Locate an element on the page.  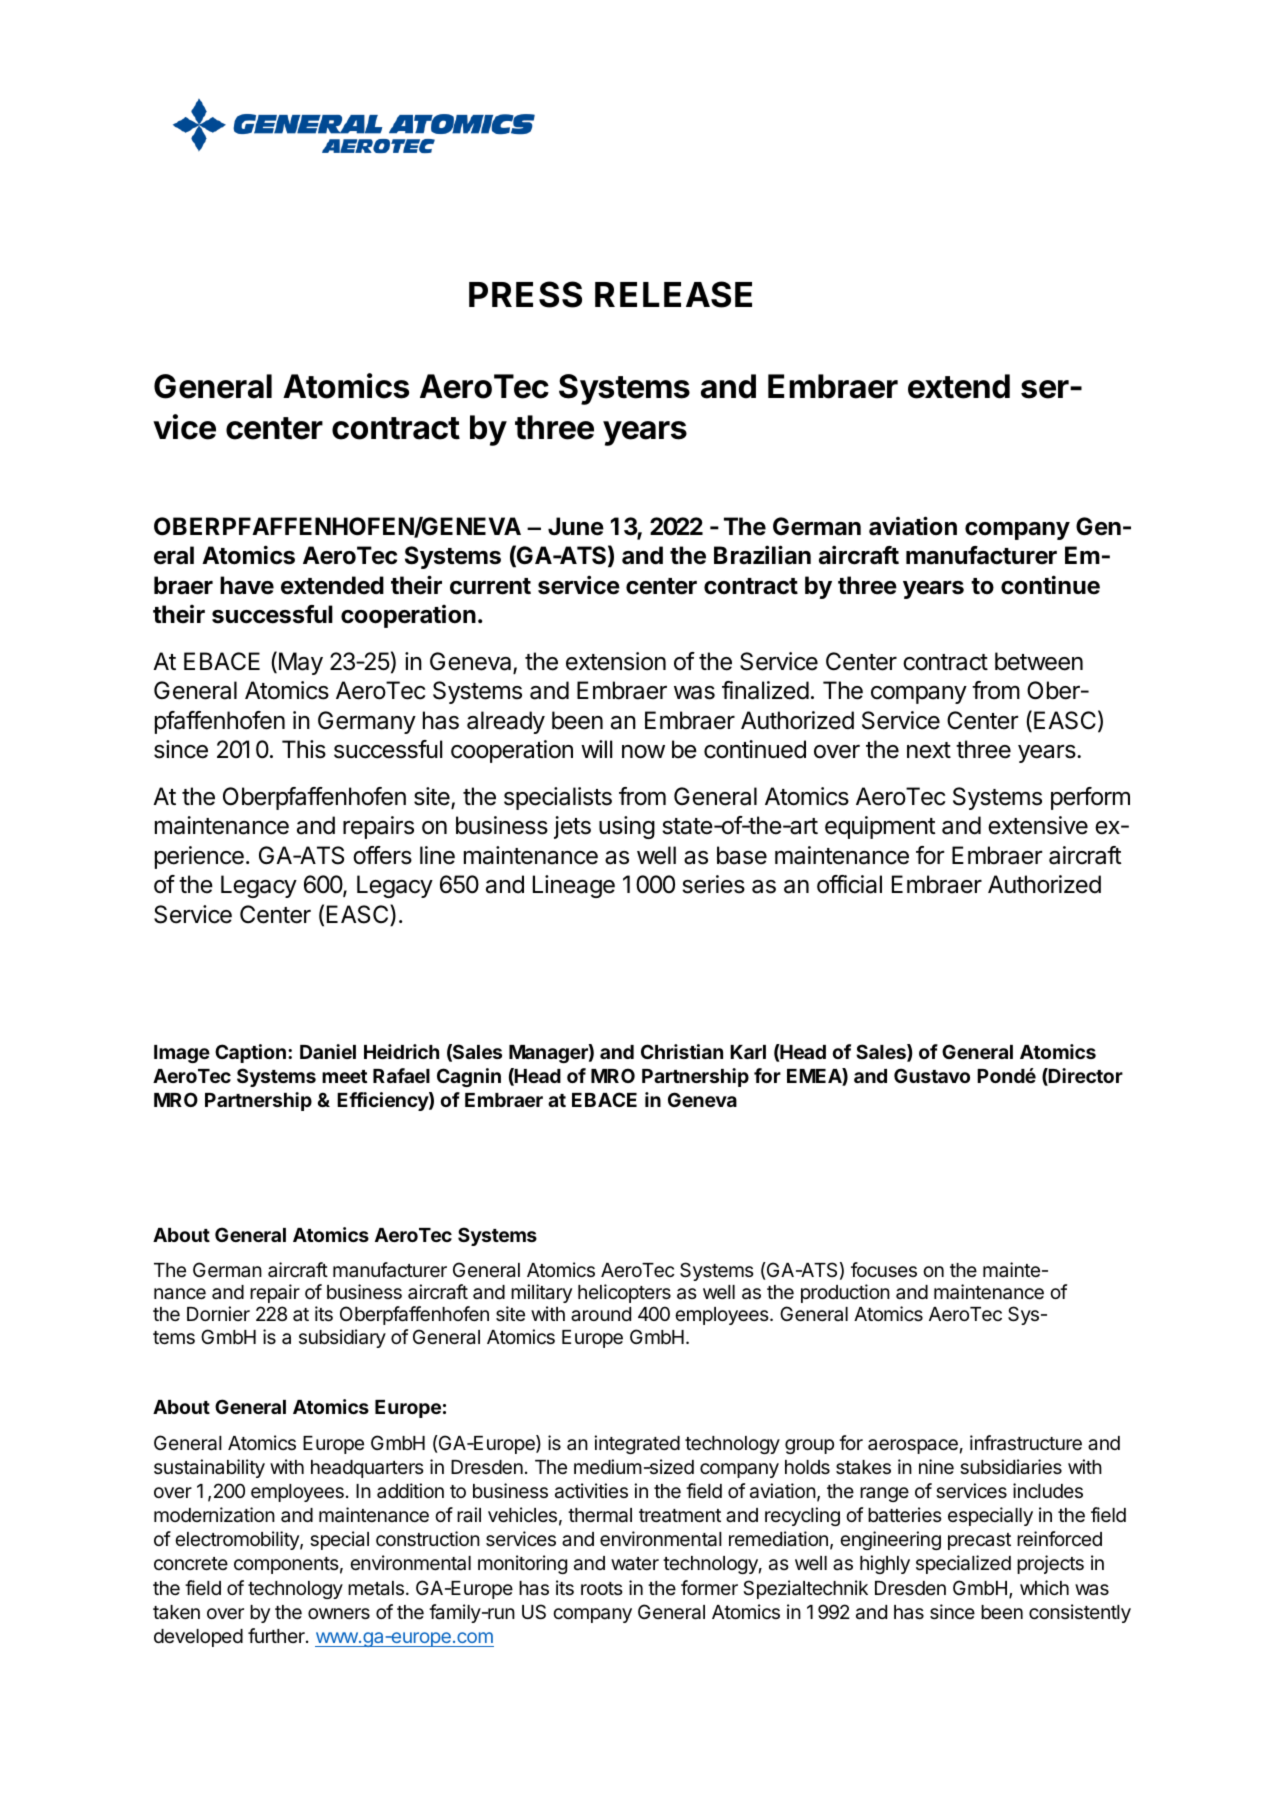
Gustavo is located at coordinates (932, 1075).
